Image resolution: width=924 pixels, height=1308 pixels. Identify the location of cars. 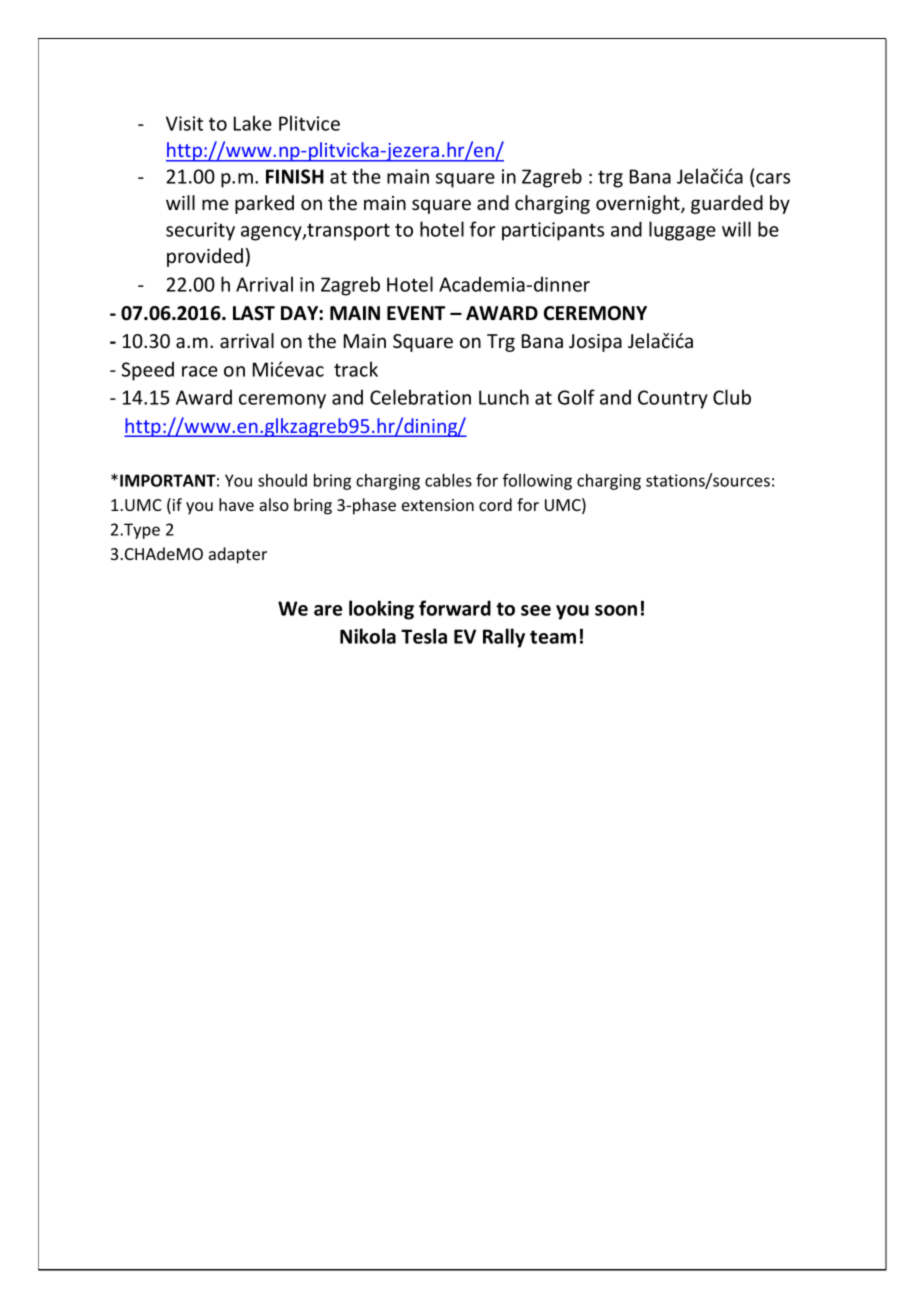
(773, 178).
